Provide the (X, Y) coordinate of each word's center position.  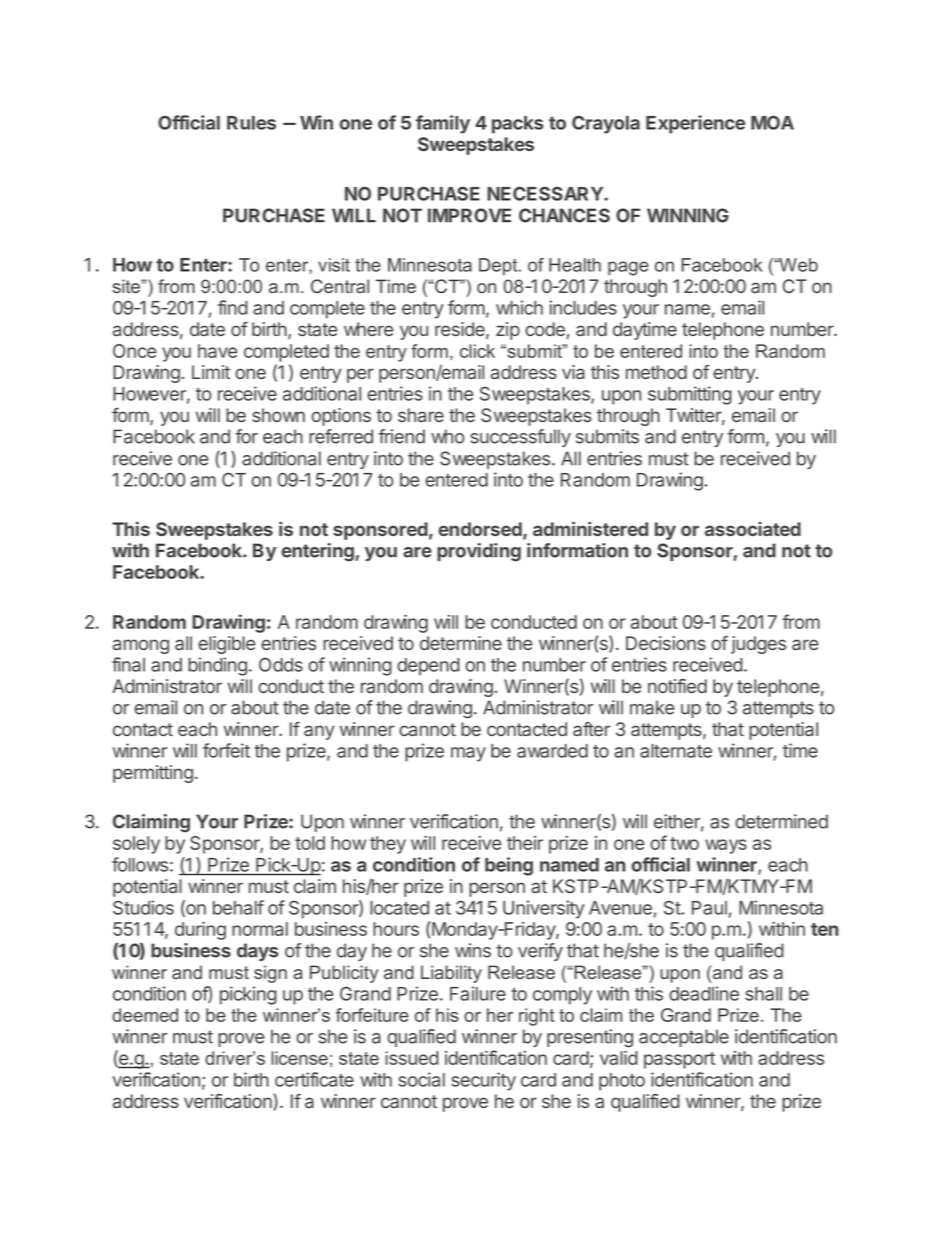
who (447, 436)
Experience (695, 124)
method (656, 372)
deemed (145, 1015)
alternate (676, 751)
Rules (251, 123)
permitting (153, 774)
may (468, 754)
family (443, 124)
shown (279, 415)
